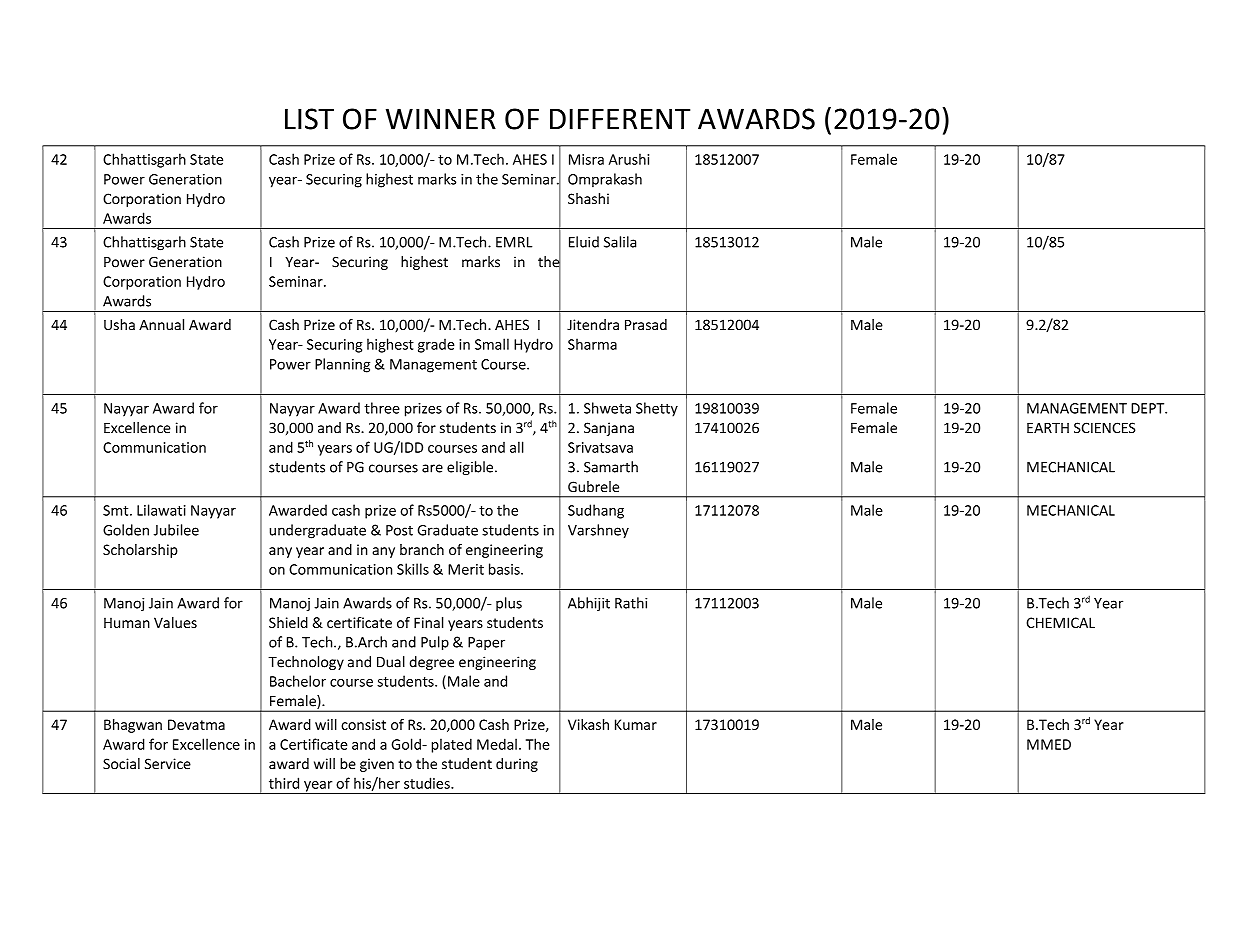 This document has width=1233, height=952. What do you see at coordinates (636, 724) in the document?
I see `Kumar` at bounding box center [636, 724].
